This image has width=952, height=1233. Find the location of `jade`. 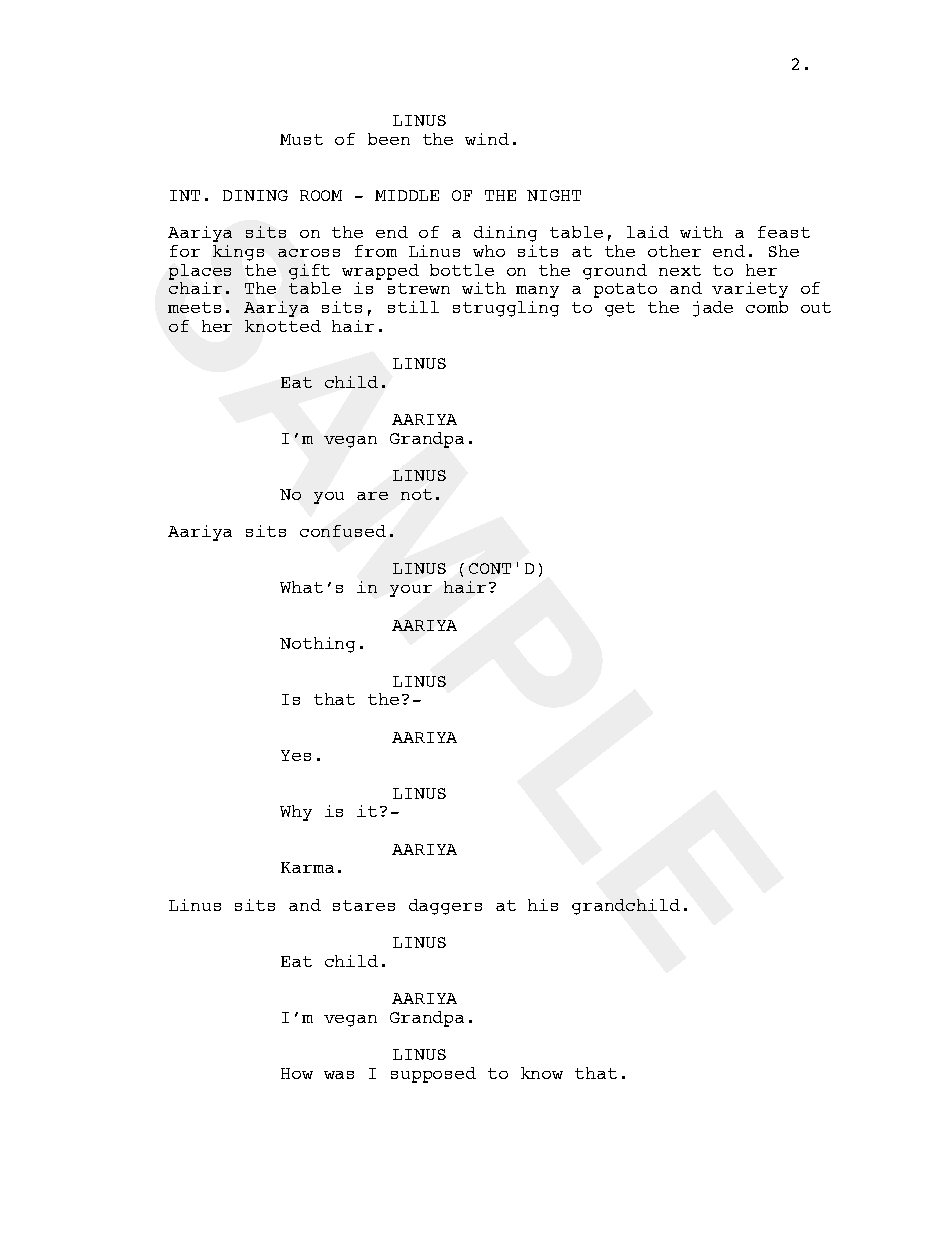

jade is located at coordinates (713, 309).
